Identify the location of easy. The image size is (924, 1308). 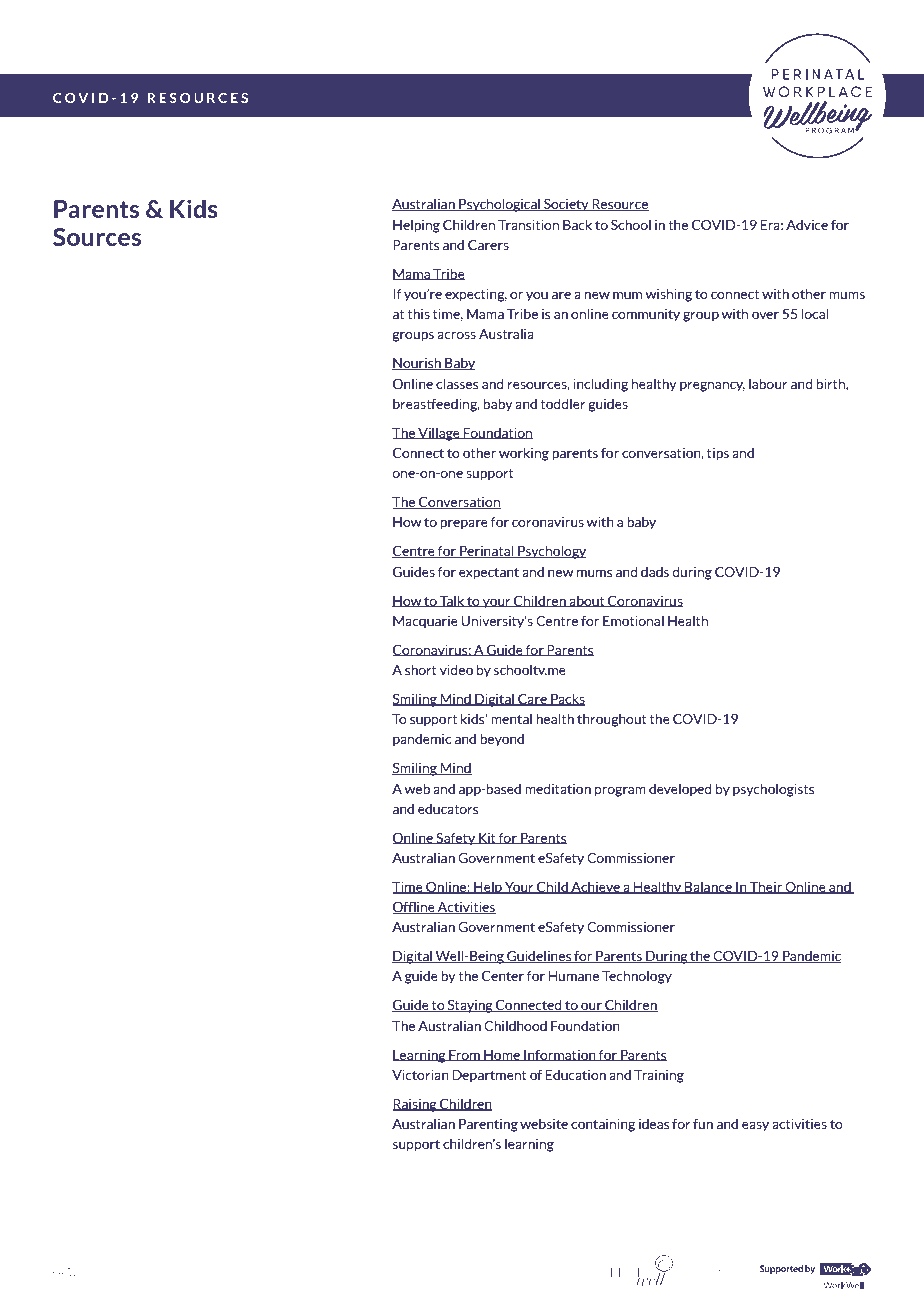
(755, 1127).
